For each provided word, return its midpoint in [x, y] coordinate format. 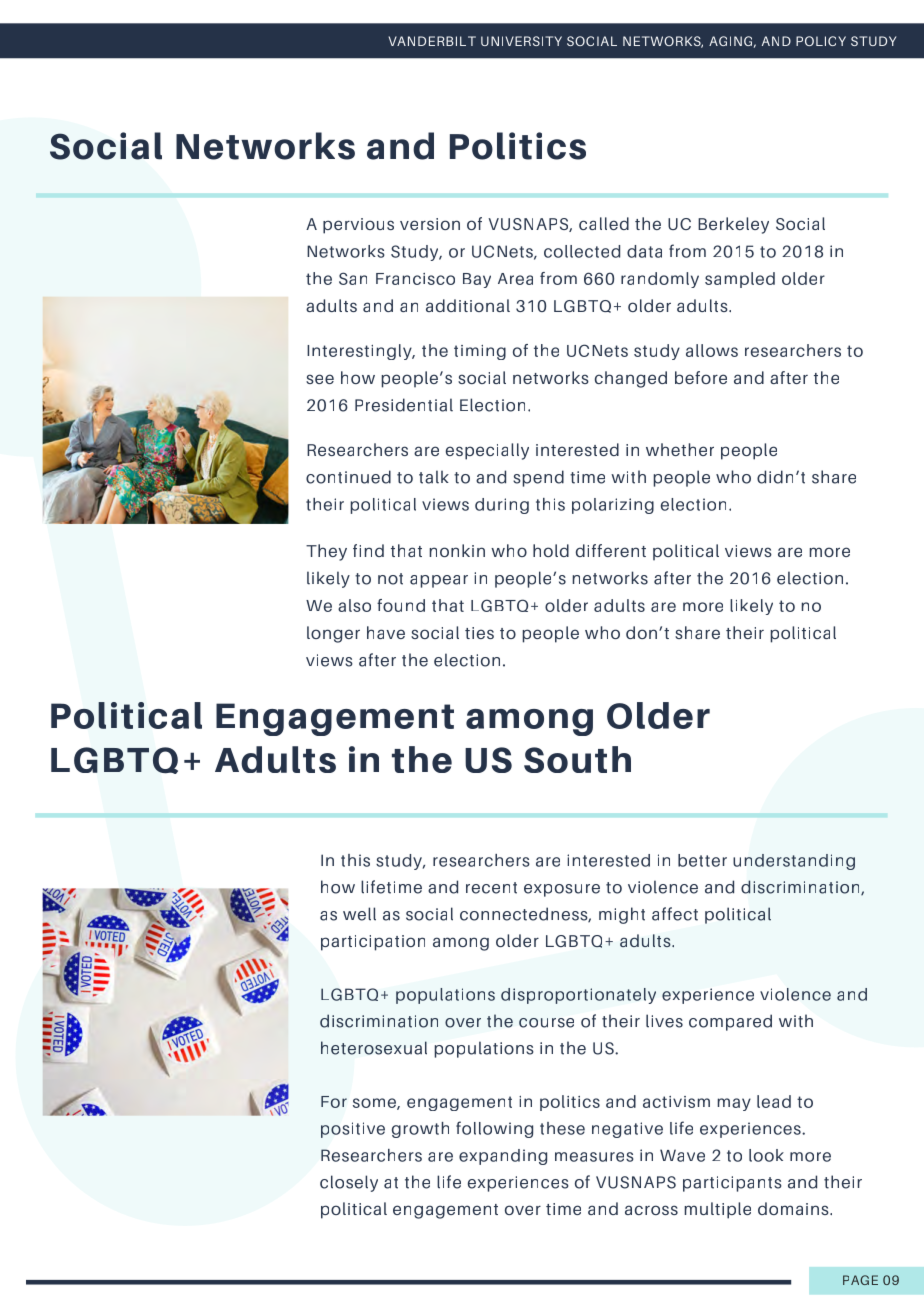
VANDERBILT [432, 41]
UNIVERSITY [521, 41]
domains [794, 1208]
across [651, 1210]
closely [349, 1183]
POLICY [821, 41]
